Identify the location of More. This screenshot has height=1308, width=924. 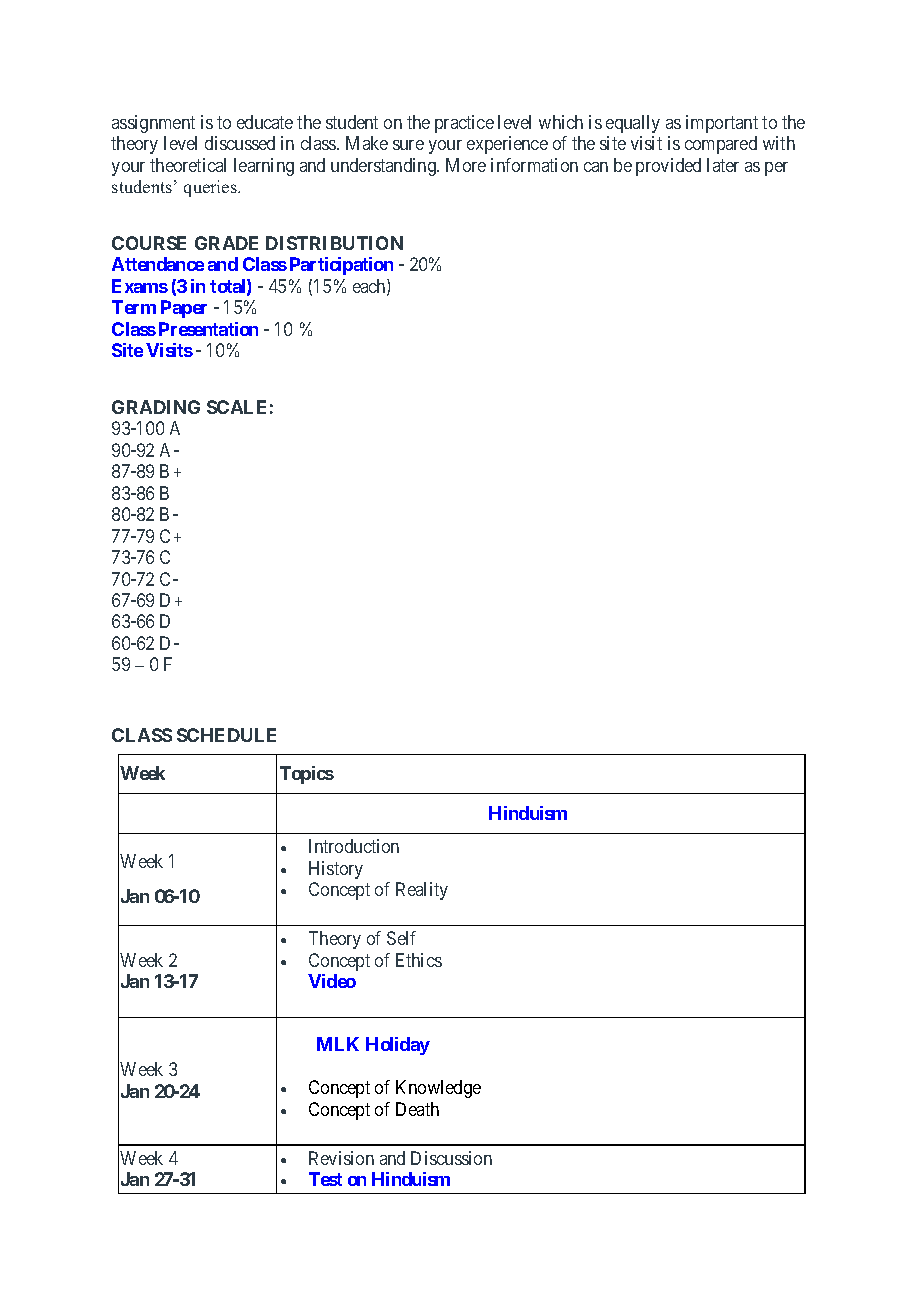
(466, 165).
